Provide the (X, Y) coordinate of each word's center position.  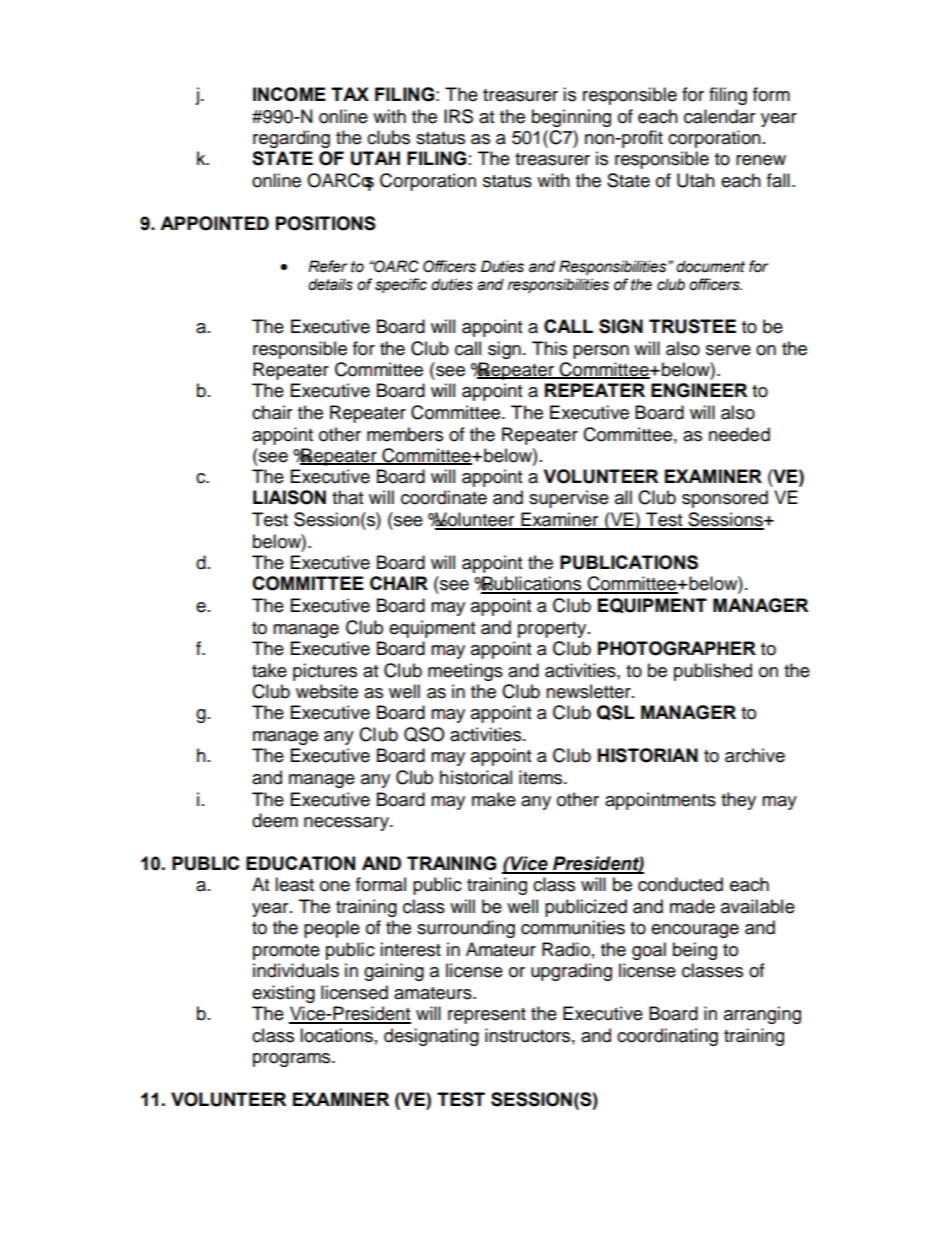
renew (761, 160)
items (542, 777)
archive (755, 755)
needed (739, 434)
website (327, 691)
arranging (762, 1015)
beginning (571, 118)
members (405, 434)
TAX (350, 94)
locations (336, 1035)
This (549, 348)
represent (487, 1016)
